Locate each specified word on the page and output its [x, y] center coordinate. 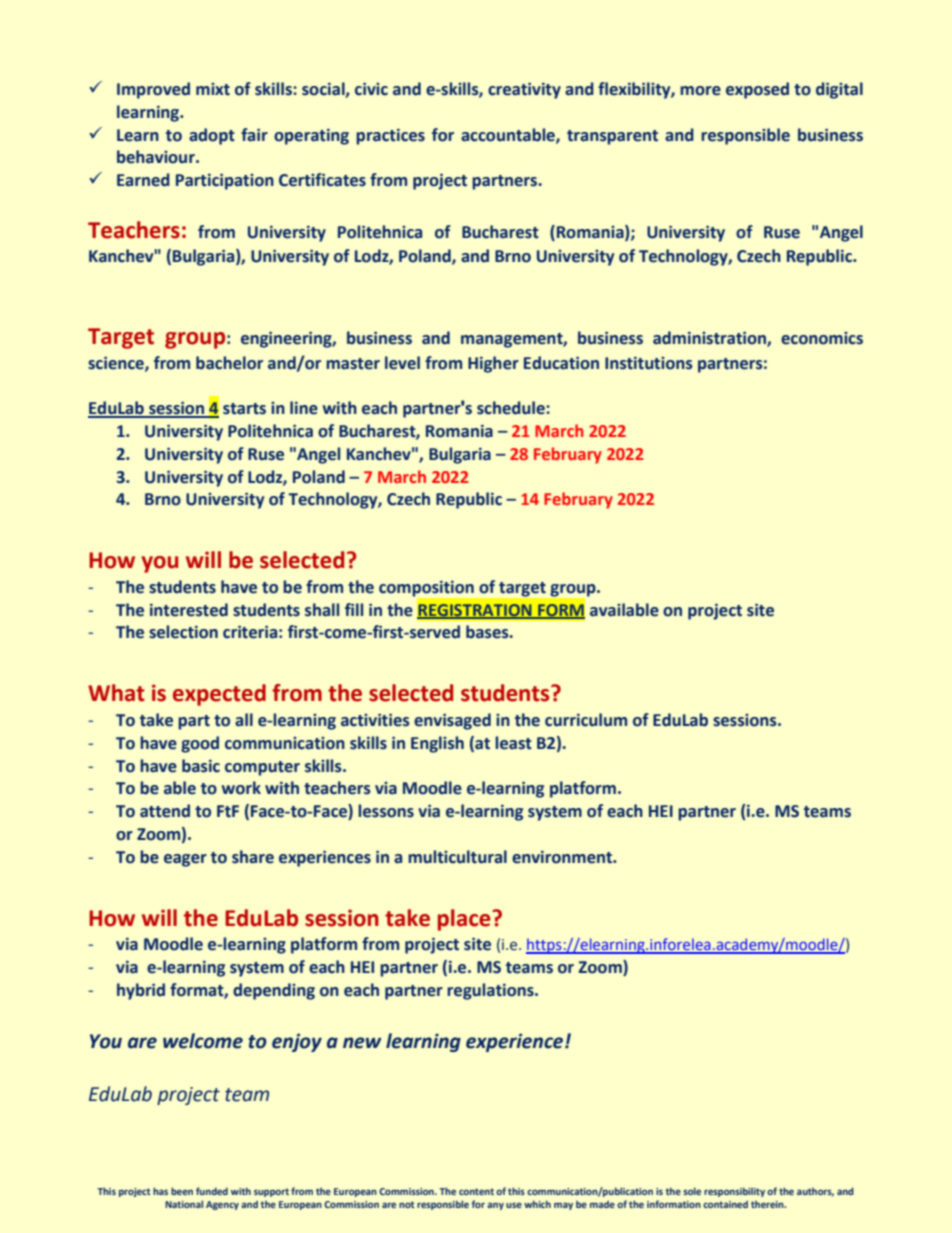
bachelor [229, 363]
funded [212, 1191]
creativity [524, 90]
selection [183, 632]
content [476, 1191]
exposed [757, 90]
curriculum [586, 720]
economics [822, 338]
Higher [493, 364]
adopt [212, 136]
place [465, 920]
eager [185, 860]
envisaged [452, 721]
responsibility [734, 1192]
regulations [491, 991]
